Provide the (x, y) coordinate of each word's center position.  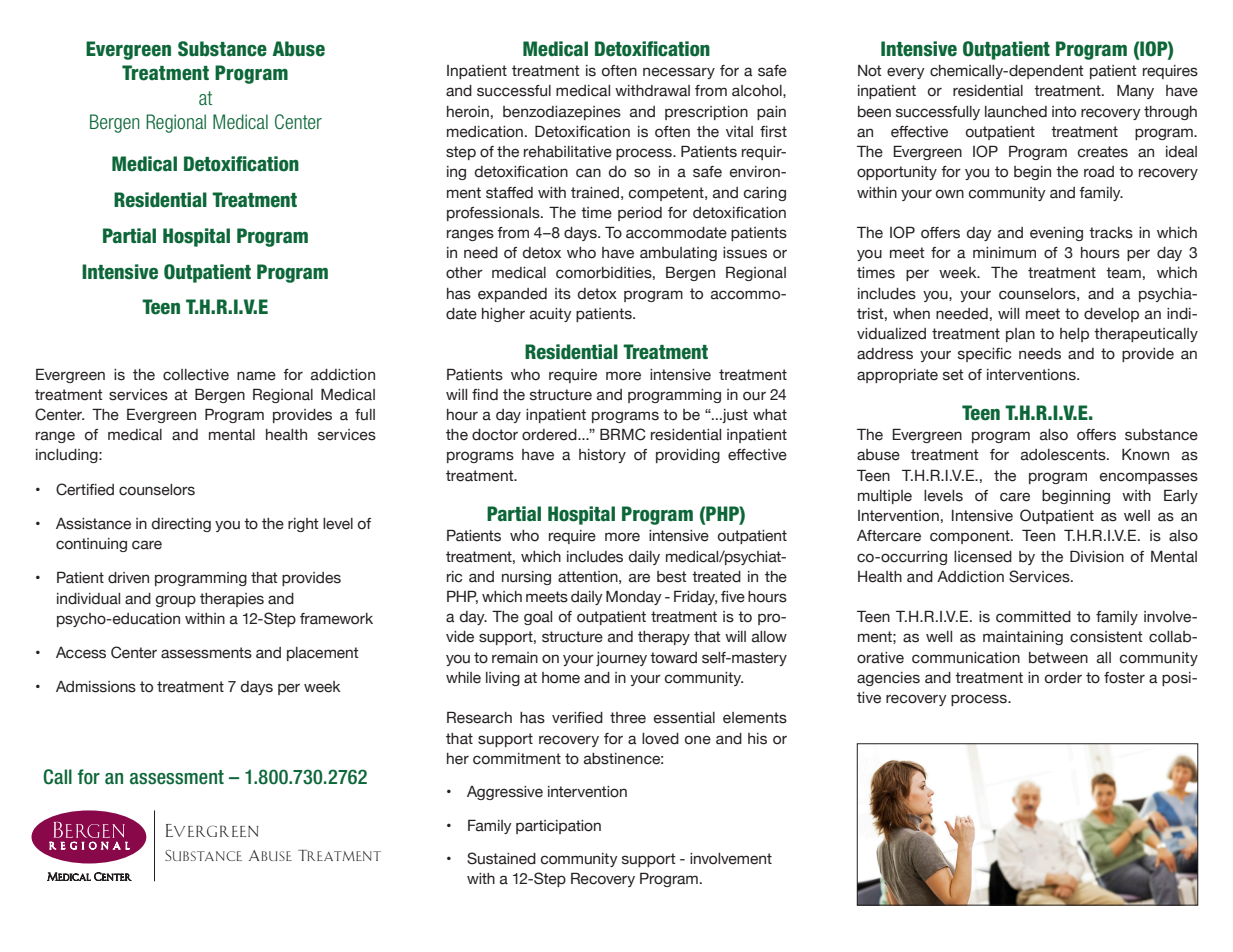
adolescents (1064, 455)
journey (621, 659)
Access (81, 653)
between (1058, 658)
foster (1124, 678)
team (1123, 273)
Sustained (501, 858)
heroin (468, 112)
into (1064, 112)
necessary (679, 73)
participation (558, 827)
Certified (85, 489)
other (464, 273)
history (602, 456)
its (563, 294)
